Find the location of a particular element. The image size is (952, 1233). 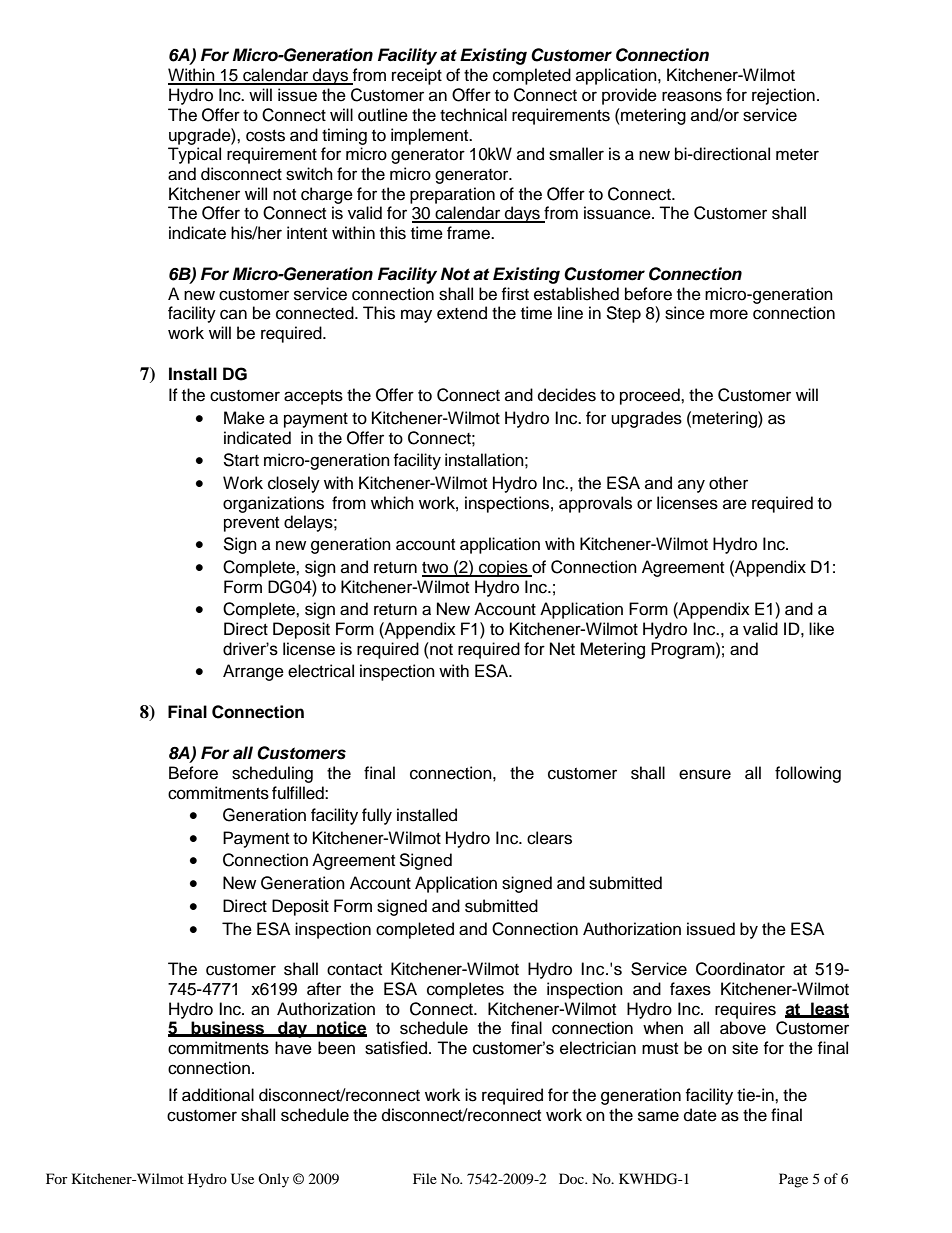

after is located at coordinates (324, 989).
